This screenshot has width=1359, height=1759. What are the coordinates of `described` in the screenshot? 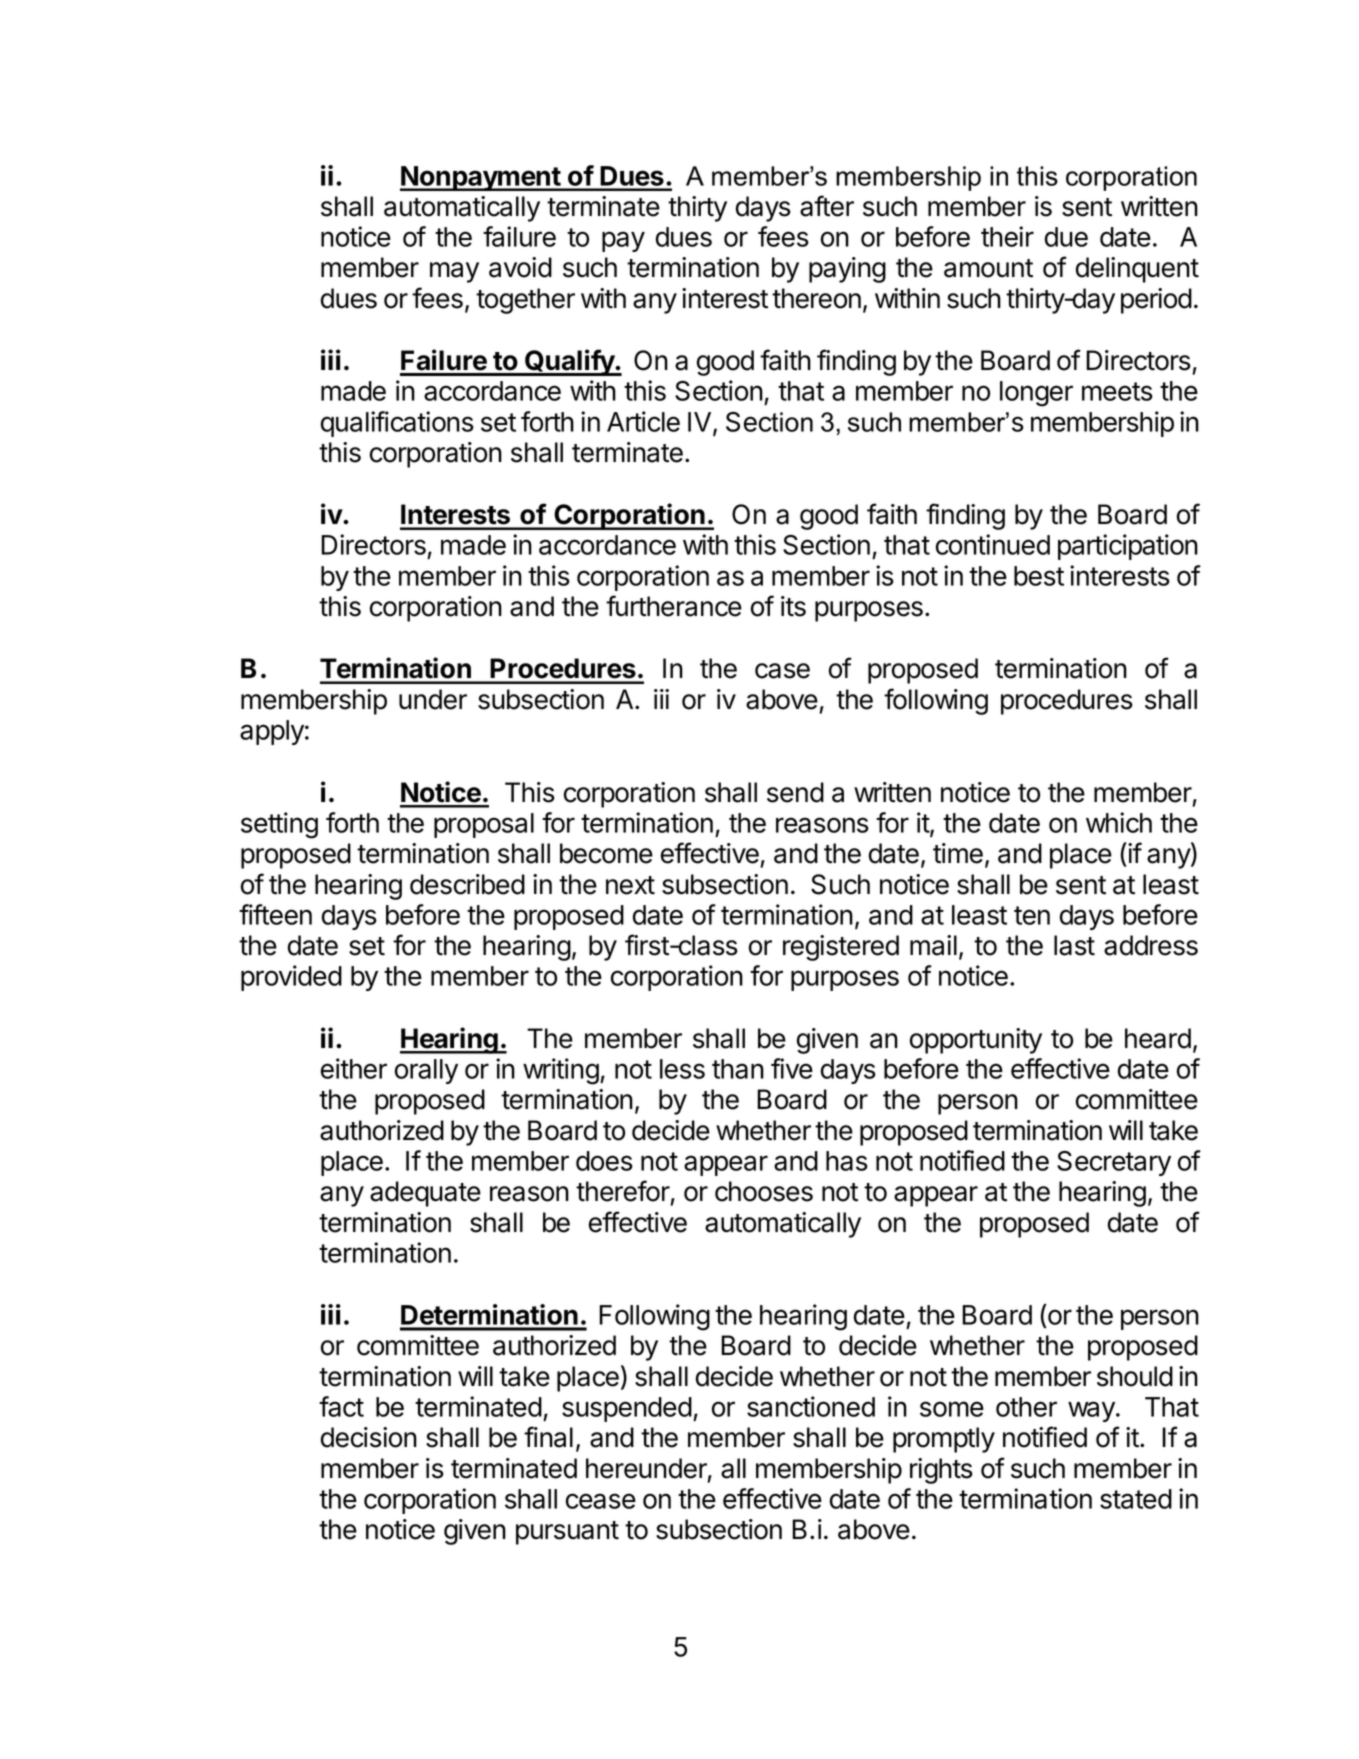 It's located at (467, 884).
